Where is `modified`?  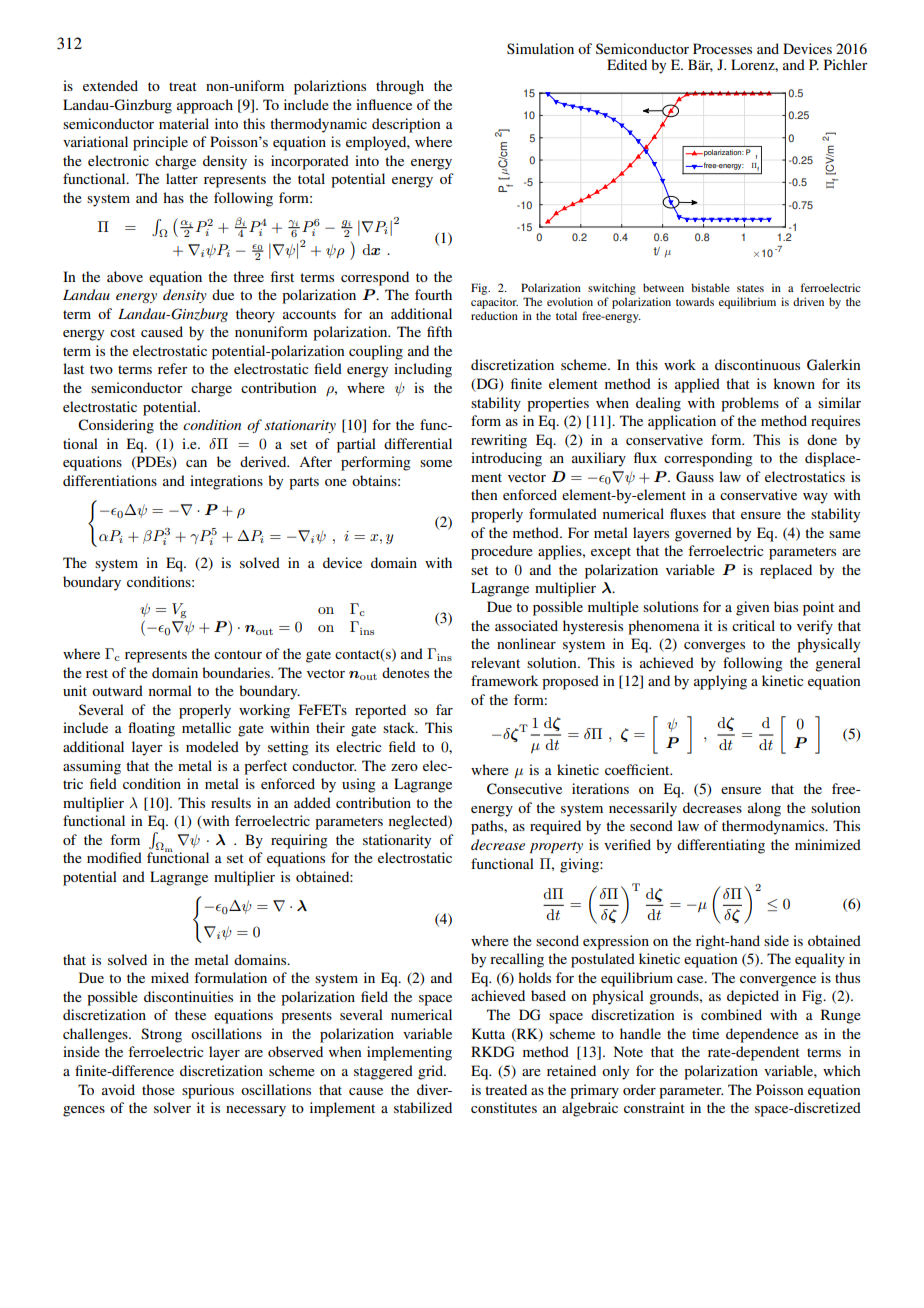
modified is located at coordinates (114, 857).
